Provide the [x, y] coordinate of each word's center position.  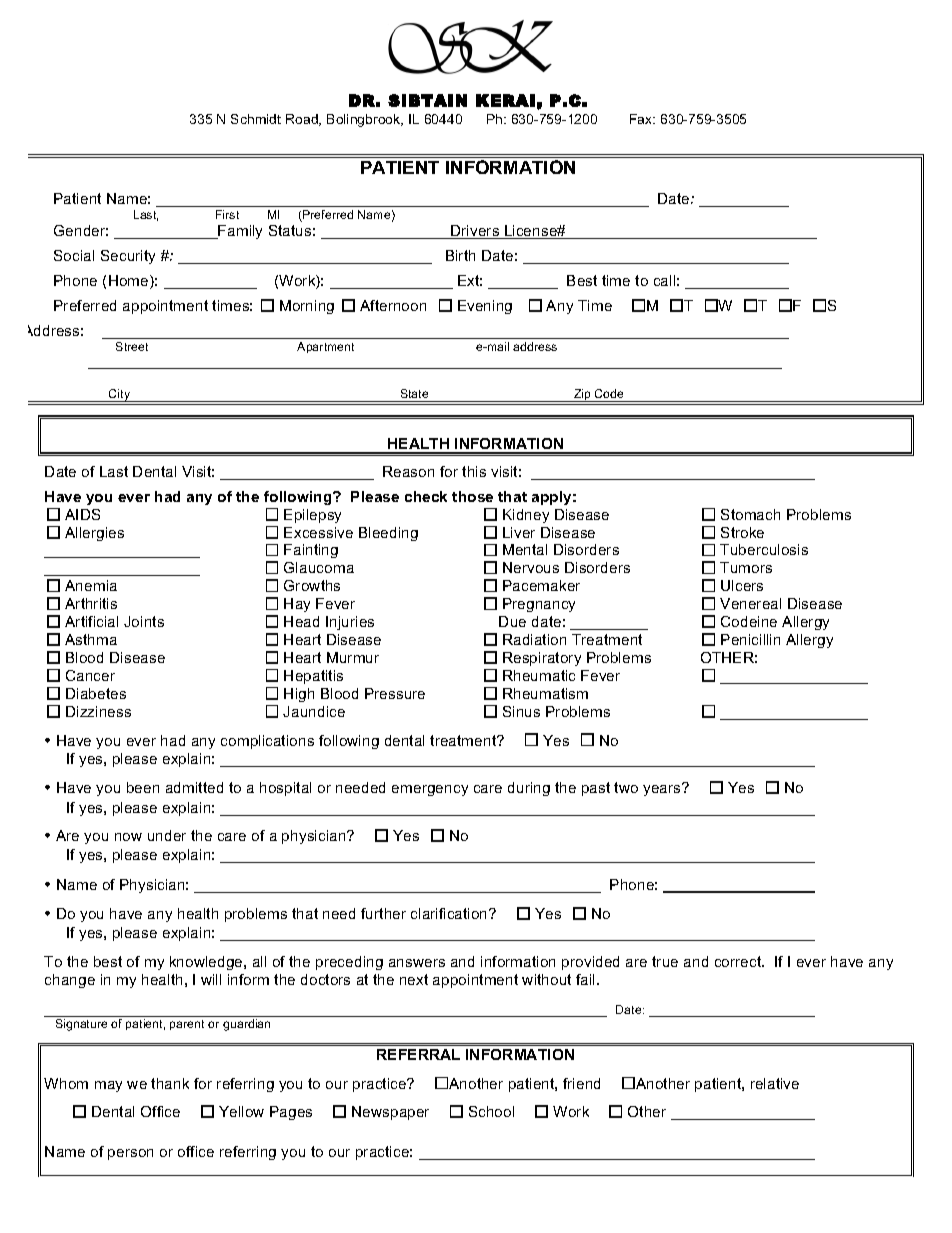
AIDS [82, 514]
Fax [642, 119]
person [130, 1154]
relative [775, 1083]
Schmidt [256, 119]
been [143, 787]
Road [303, 120]
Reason [408, 471]
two [626, 787]
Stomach [750, 514]
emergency [430, 790]
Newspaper [390, 1113]
